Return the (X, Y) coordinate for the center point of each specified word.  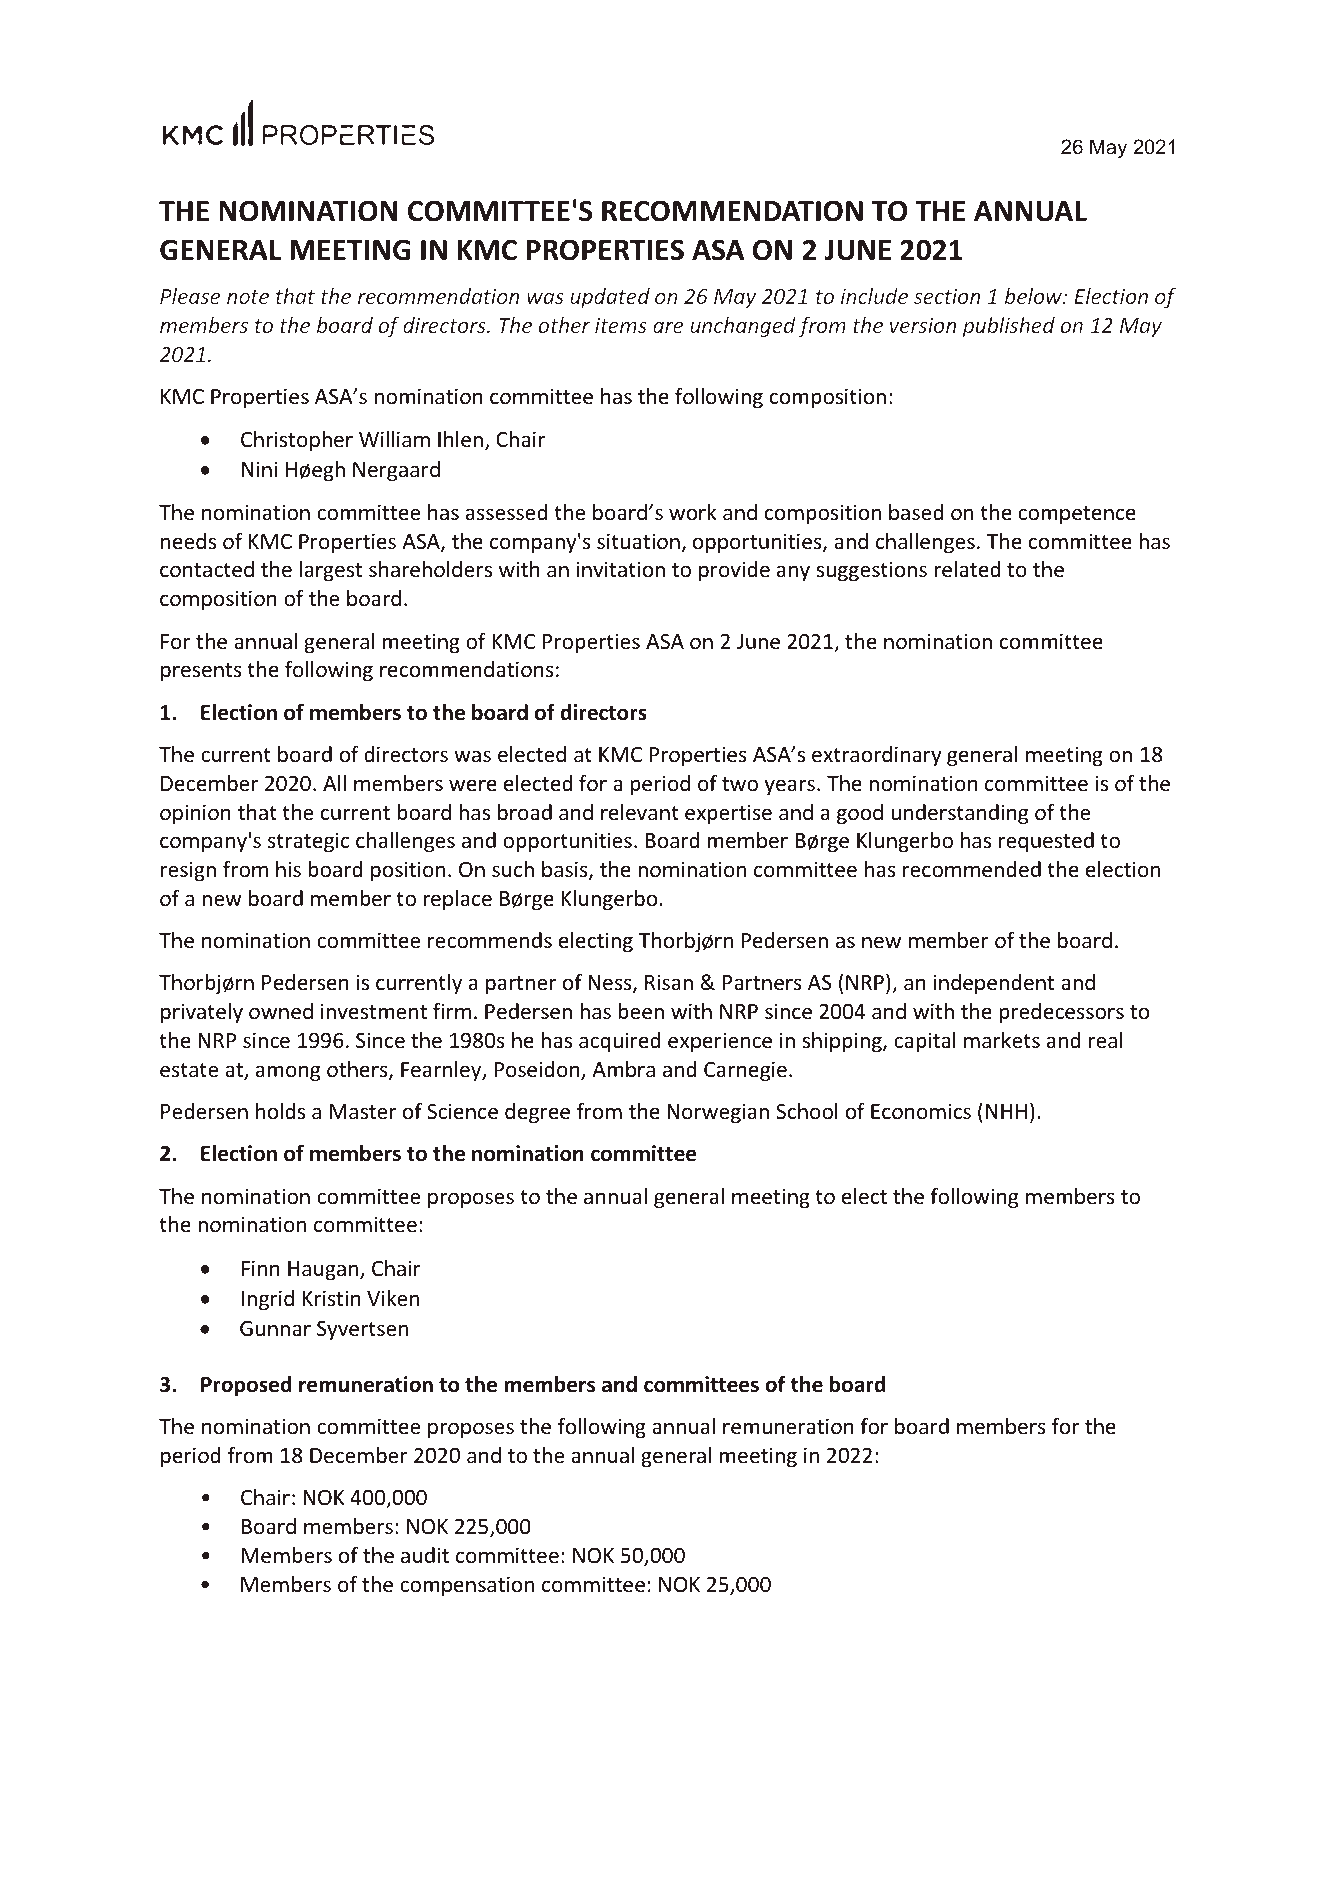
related (967, 569)
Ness (611, 984)
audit (425, 1555)
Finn (261, 1268)
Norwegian (718, 1113)
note (248, 297)
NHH (1006, 1111)
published (1009, 327)
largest (331, 571)
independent (994, 984)
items (621, 325)
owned (281, 1011)
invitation (621, 569)
